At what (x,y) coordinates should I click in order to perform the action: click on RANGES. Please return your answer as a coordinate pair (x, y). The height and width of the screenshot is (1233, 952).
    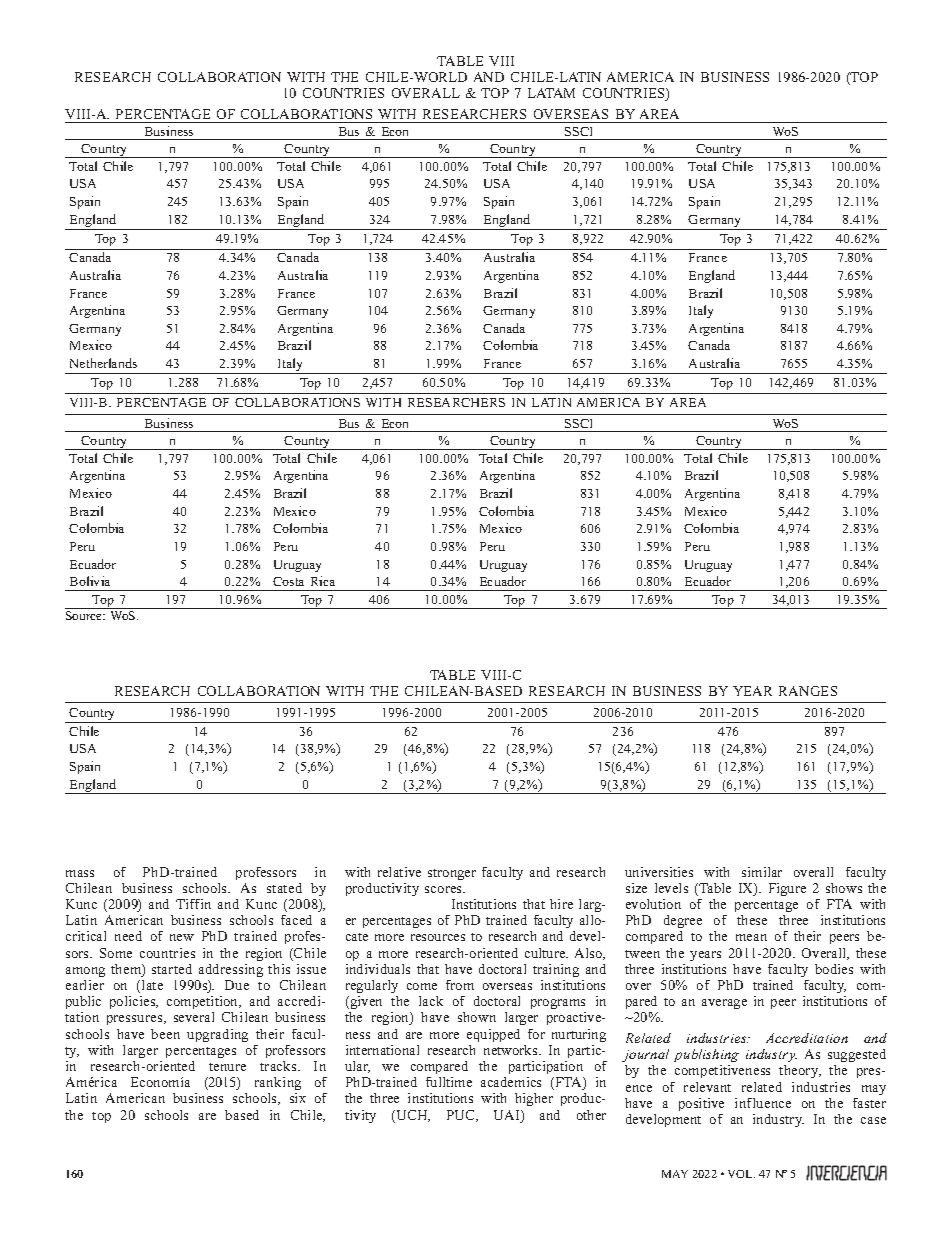
    Looking at the image, I should click on (808, 691).
